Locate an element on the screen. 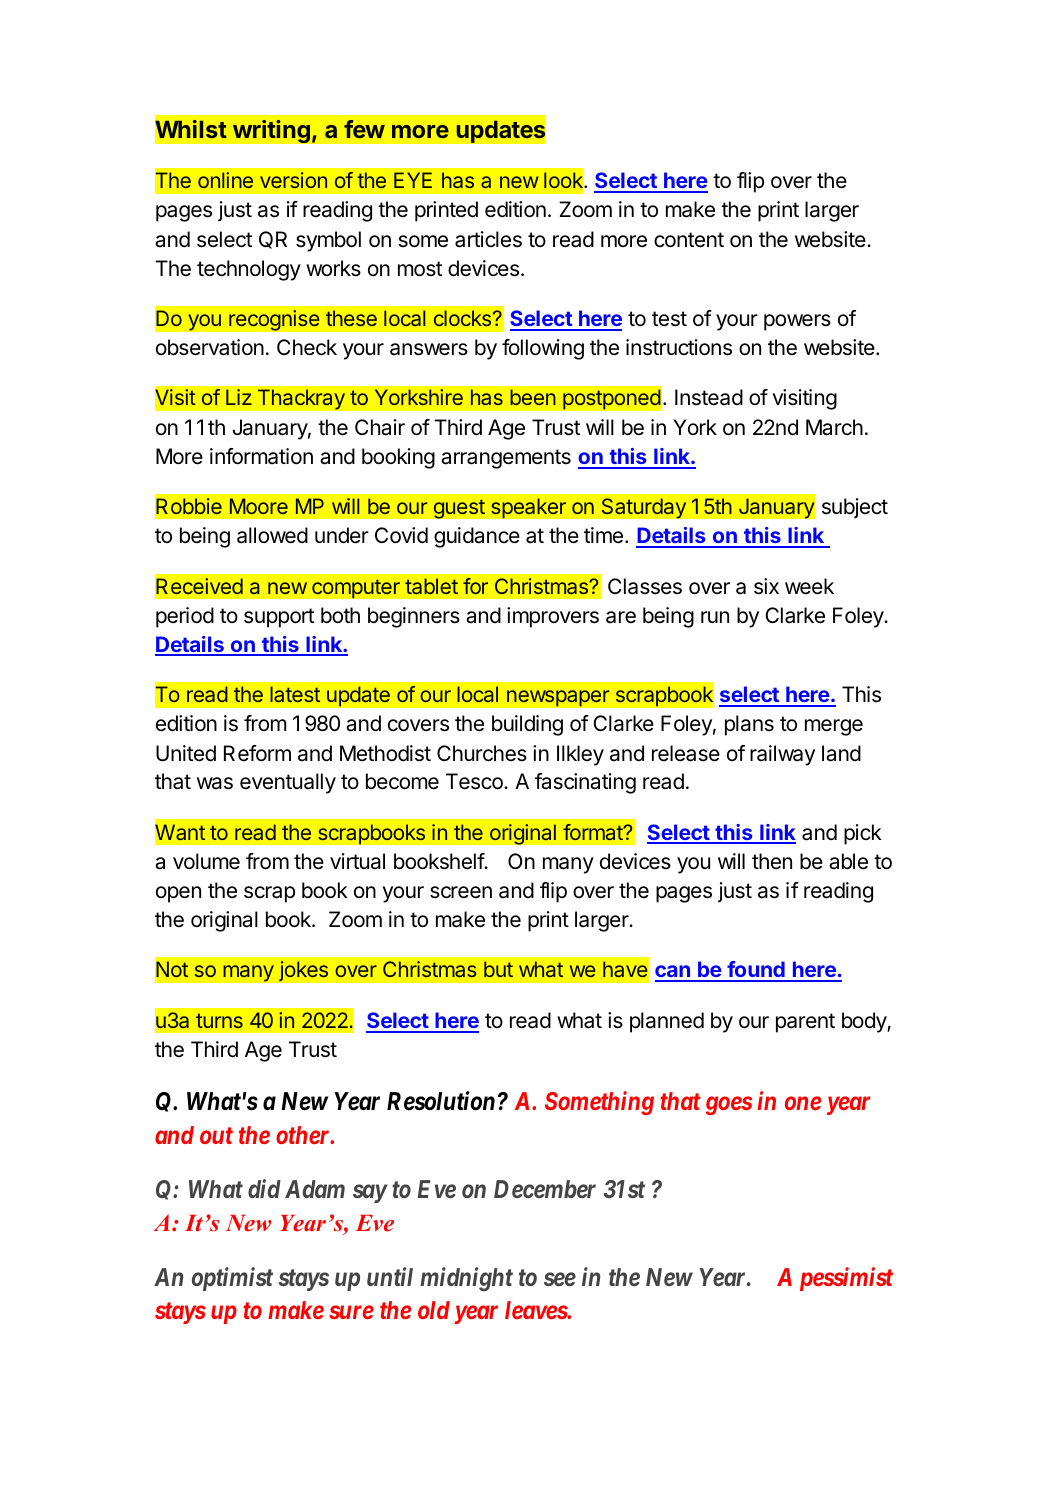 Image resolution: width=1051 pixels, height=1486 pixels. building is located at coordinates (527, 725).
